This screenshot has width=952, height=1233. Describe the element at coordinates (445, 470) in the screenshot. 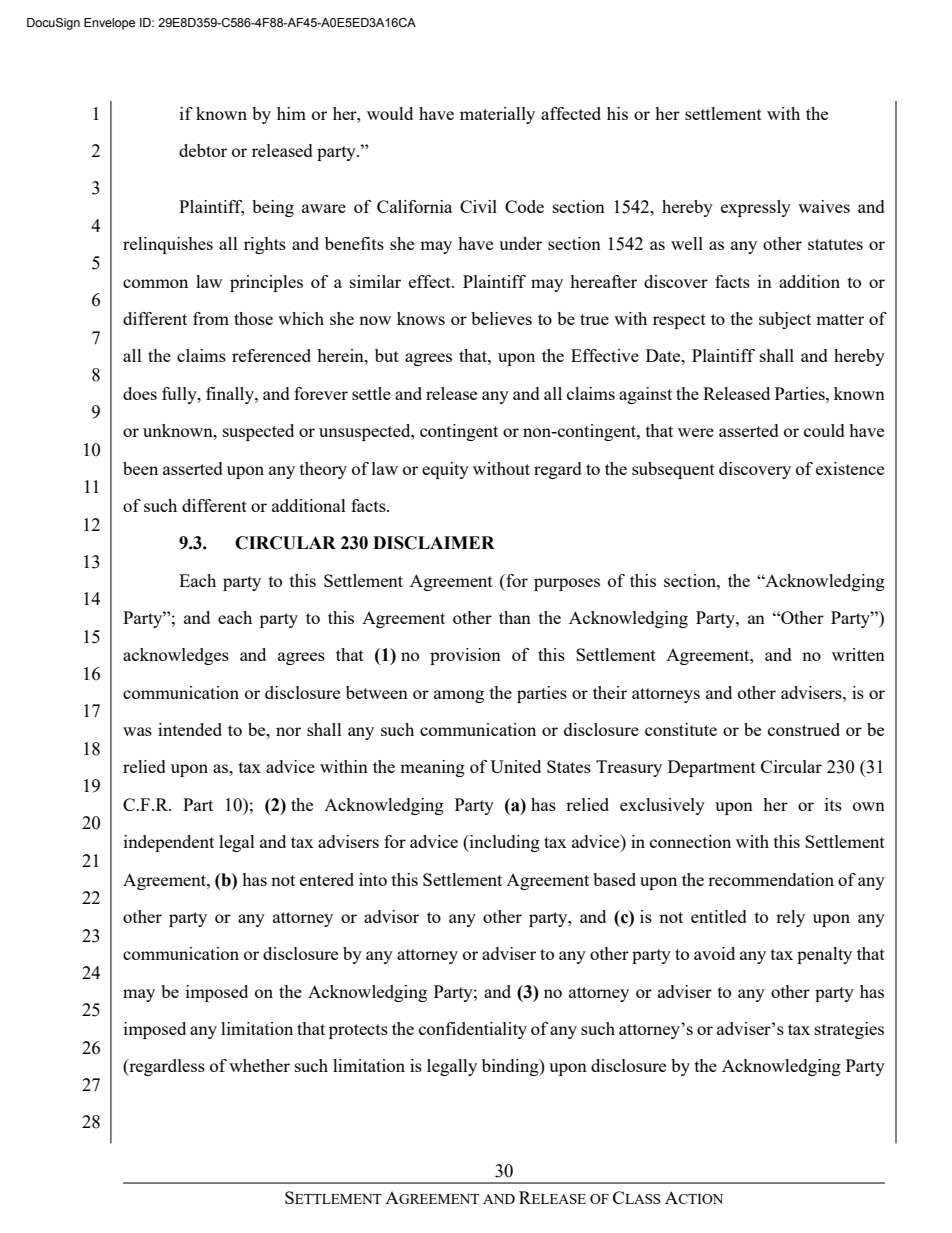

I see `equity` at that location.
